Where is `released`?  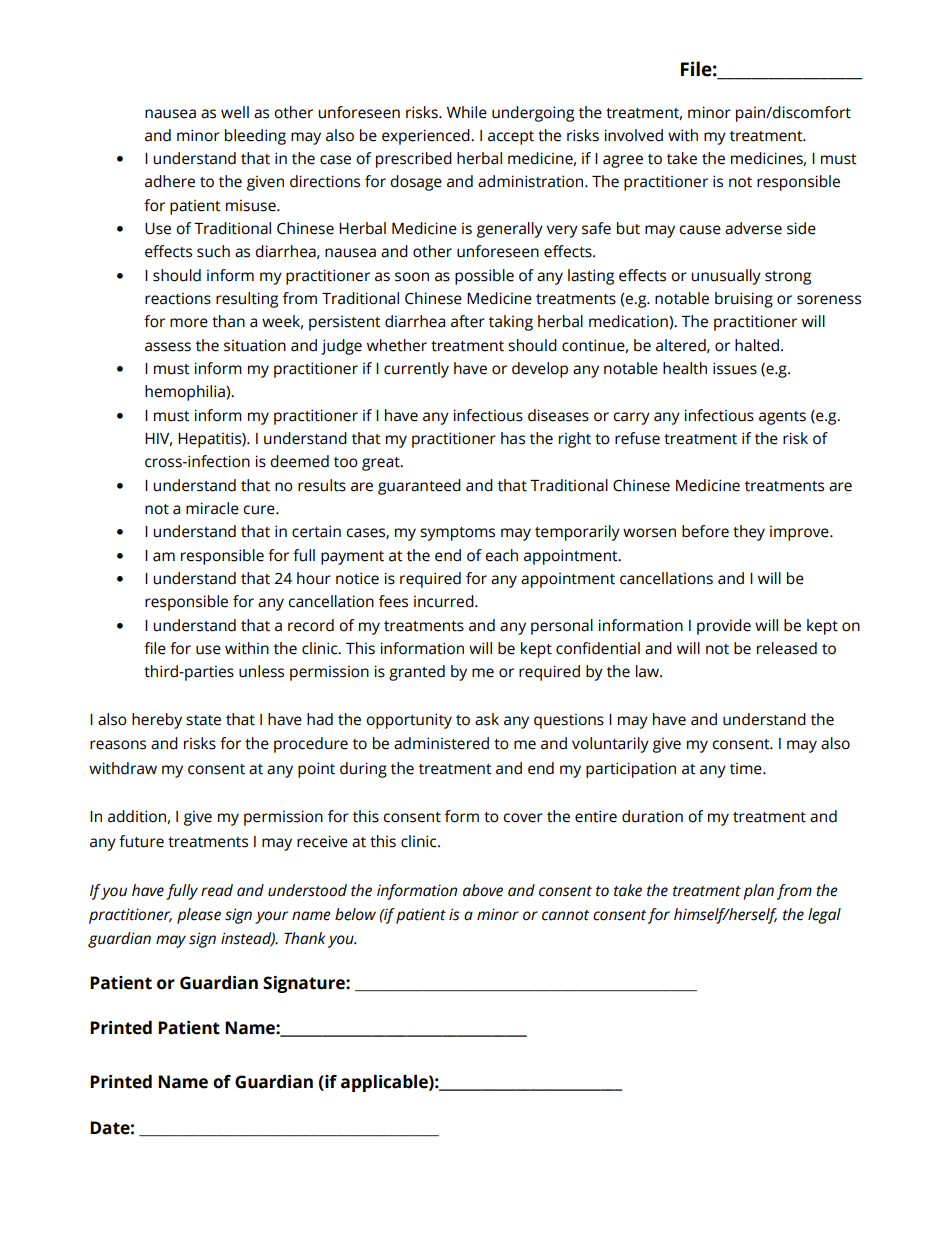
released is located at coordinates (787, 648).
